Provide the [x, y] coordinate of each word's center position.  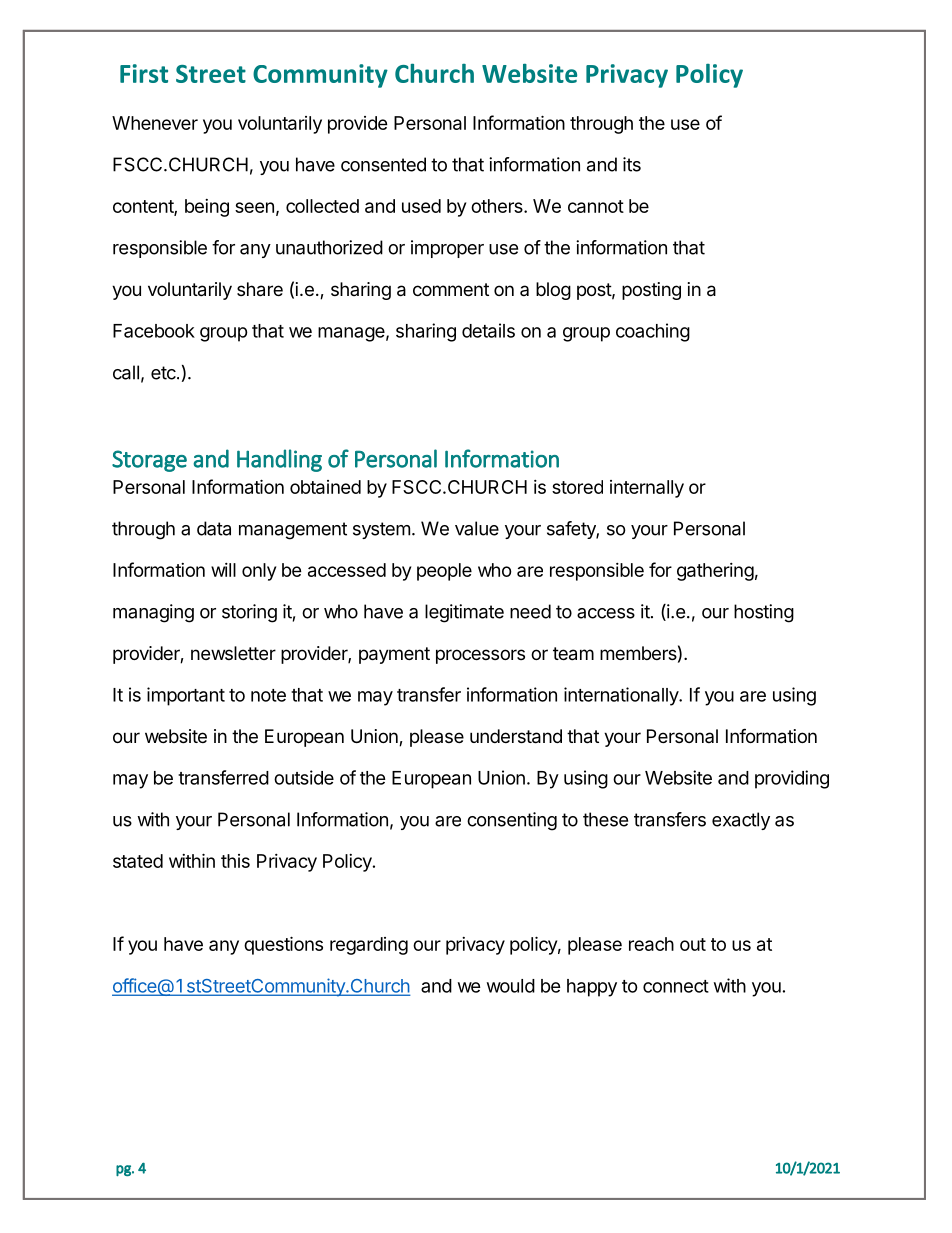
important [186, 696]
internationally [622, 696]
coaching [653, 332]
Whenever [155, 123]
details [488, 330]
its [632, 164]
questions [283, 945]
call [126, 372]
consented [383, 164]
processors [480, 656]
